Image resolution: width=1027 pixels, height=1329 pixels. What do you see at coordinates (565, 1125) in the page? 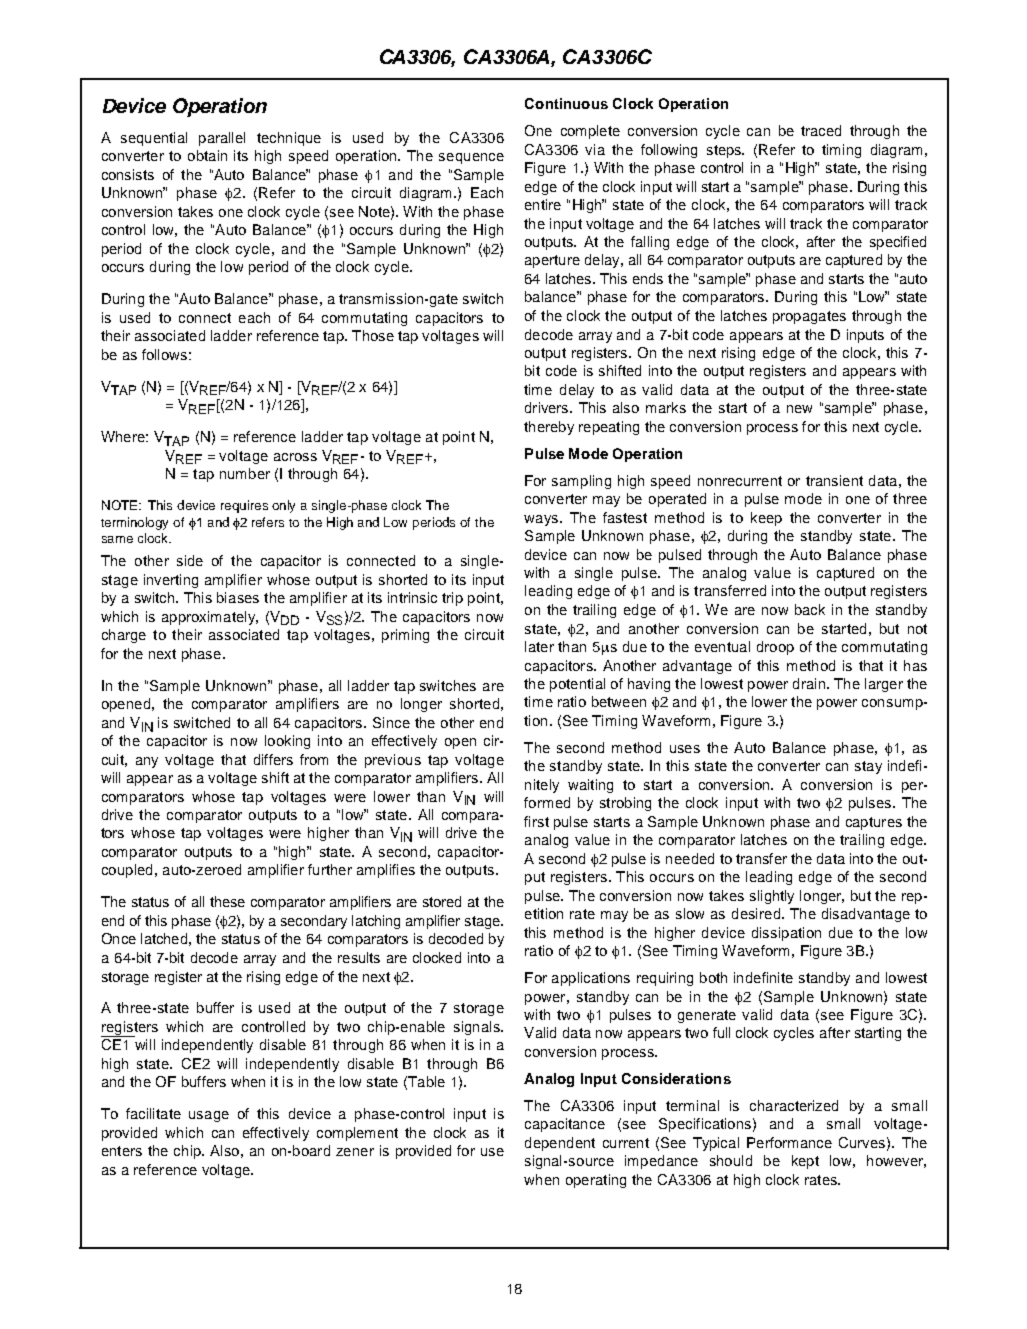
I see `capacitance` at bounding box center [565, 1125].
